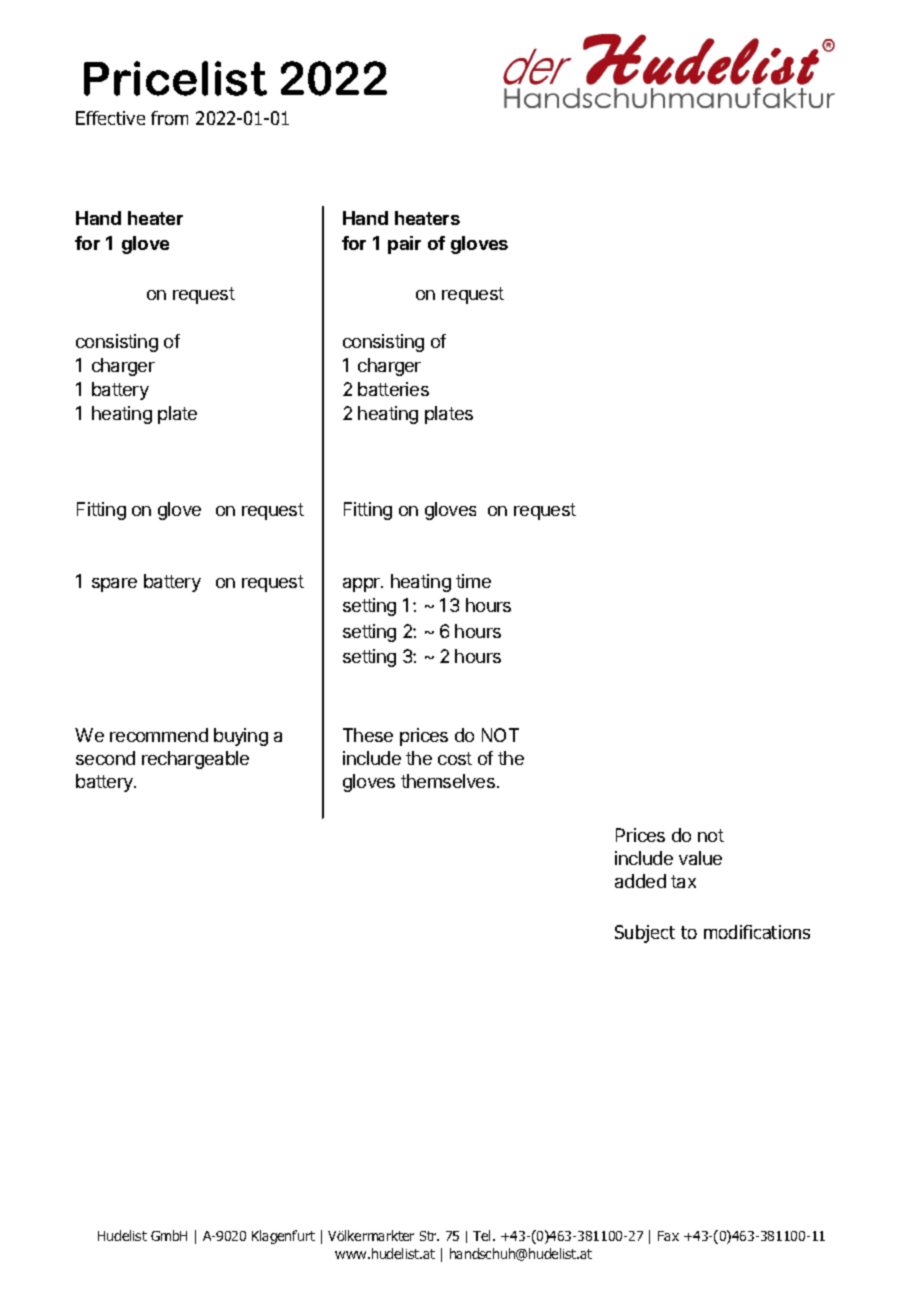  What do you see at coordinates (473, 581) in the screenshot?
I see `time` at bounding box center [473, 581].
